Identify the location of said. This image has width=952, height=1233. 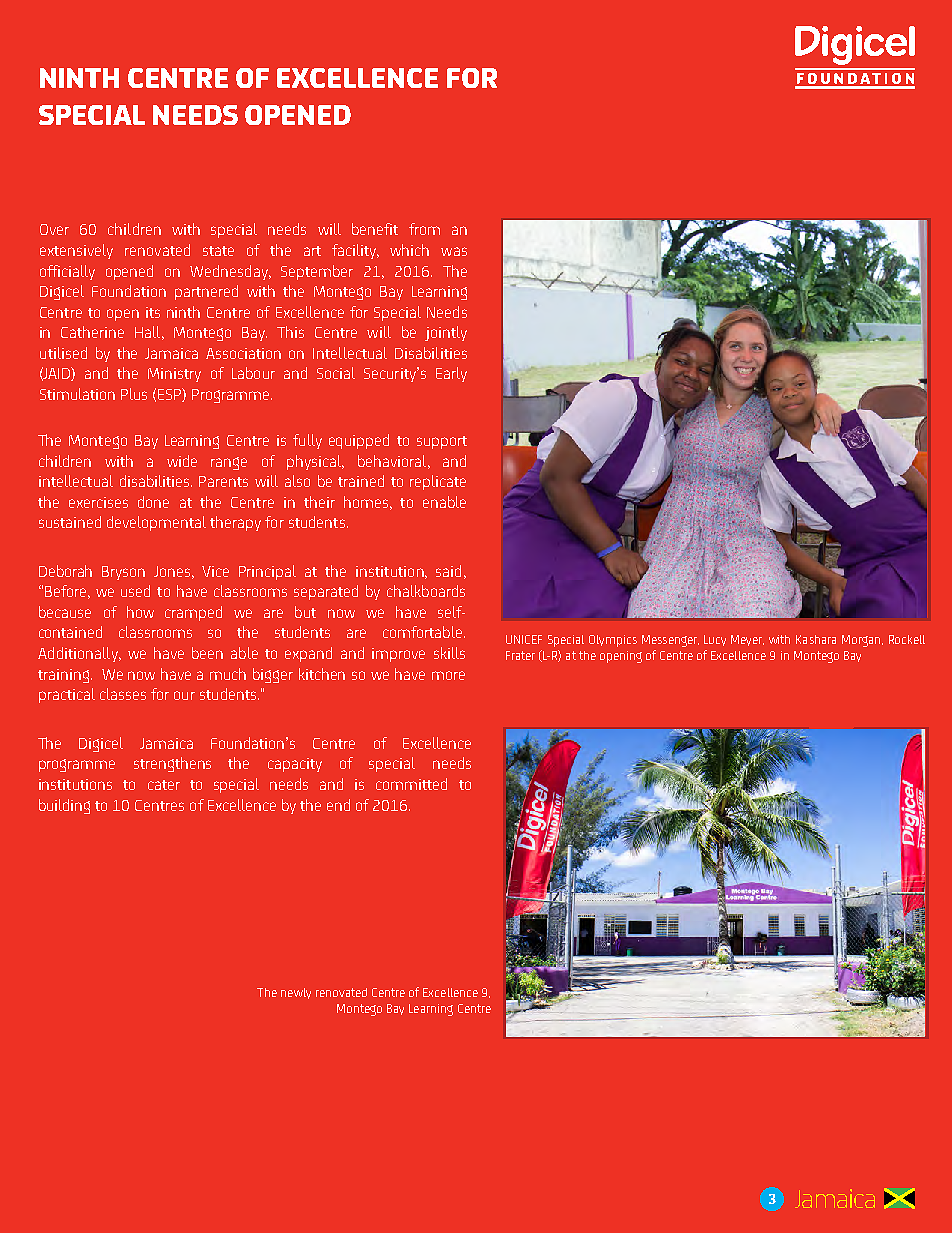
(448, 571).
